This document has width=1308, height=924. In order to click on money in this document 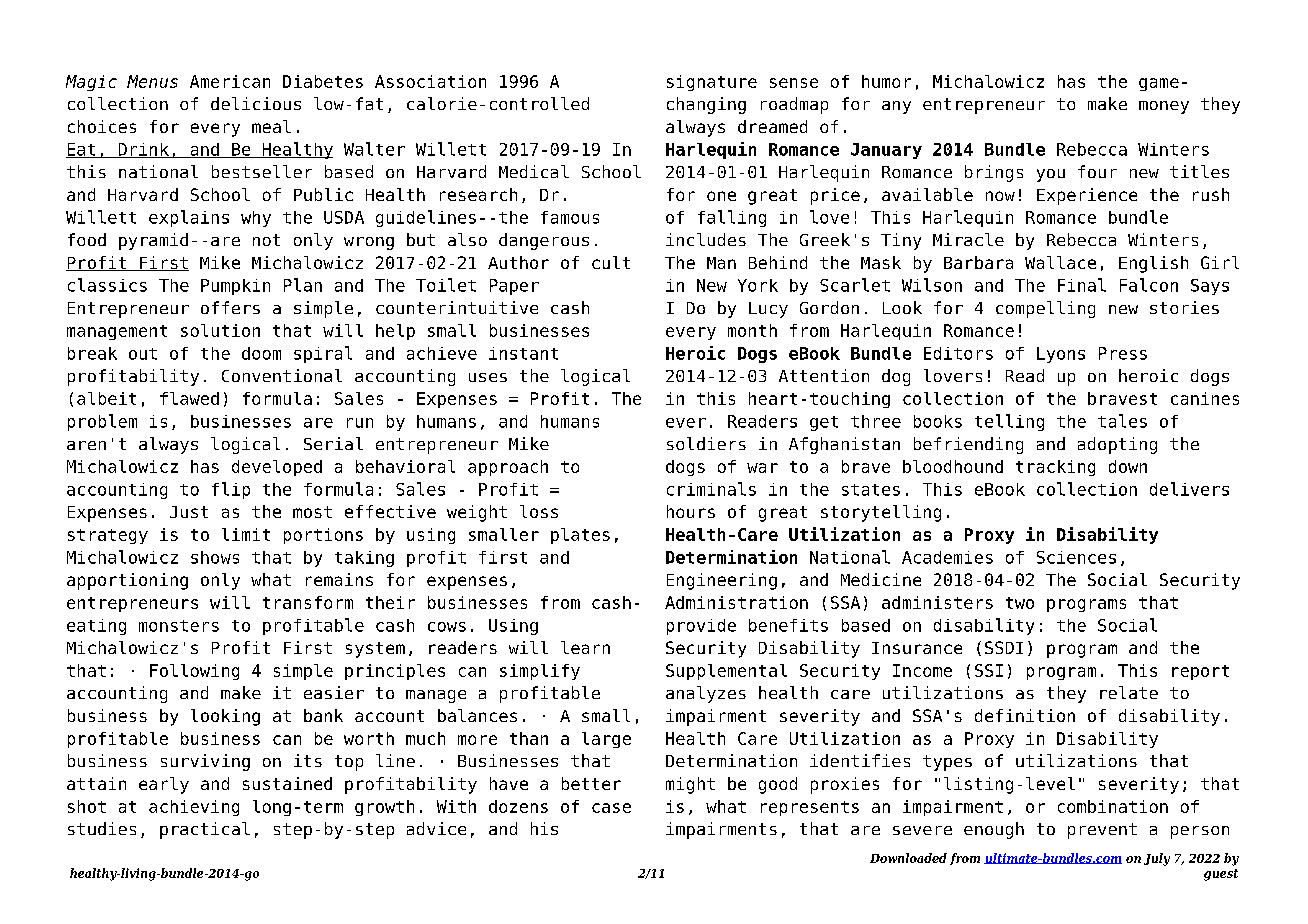, I will do `click(1164, 107)`.
